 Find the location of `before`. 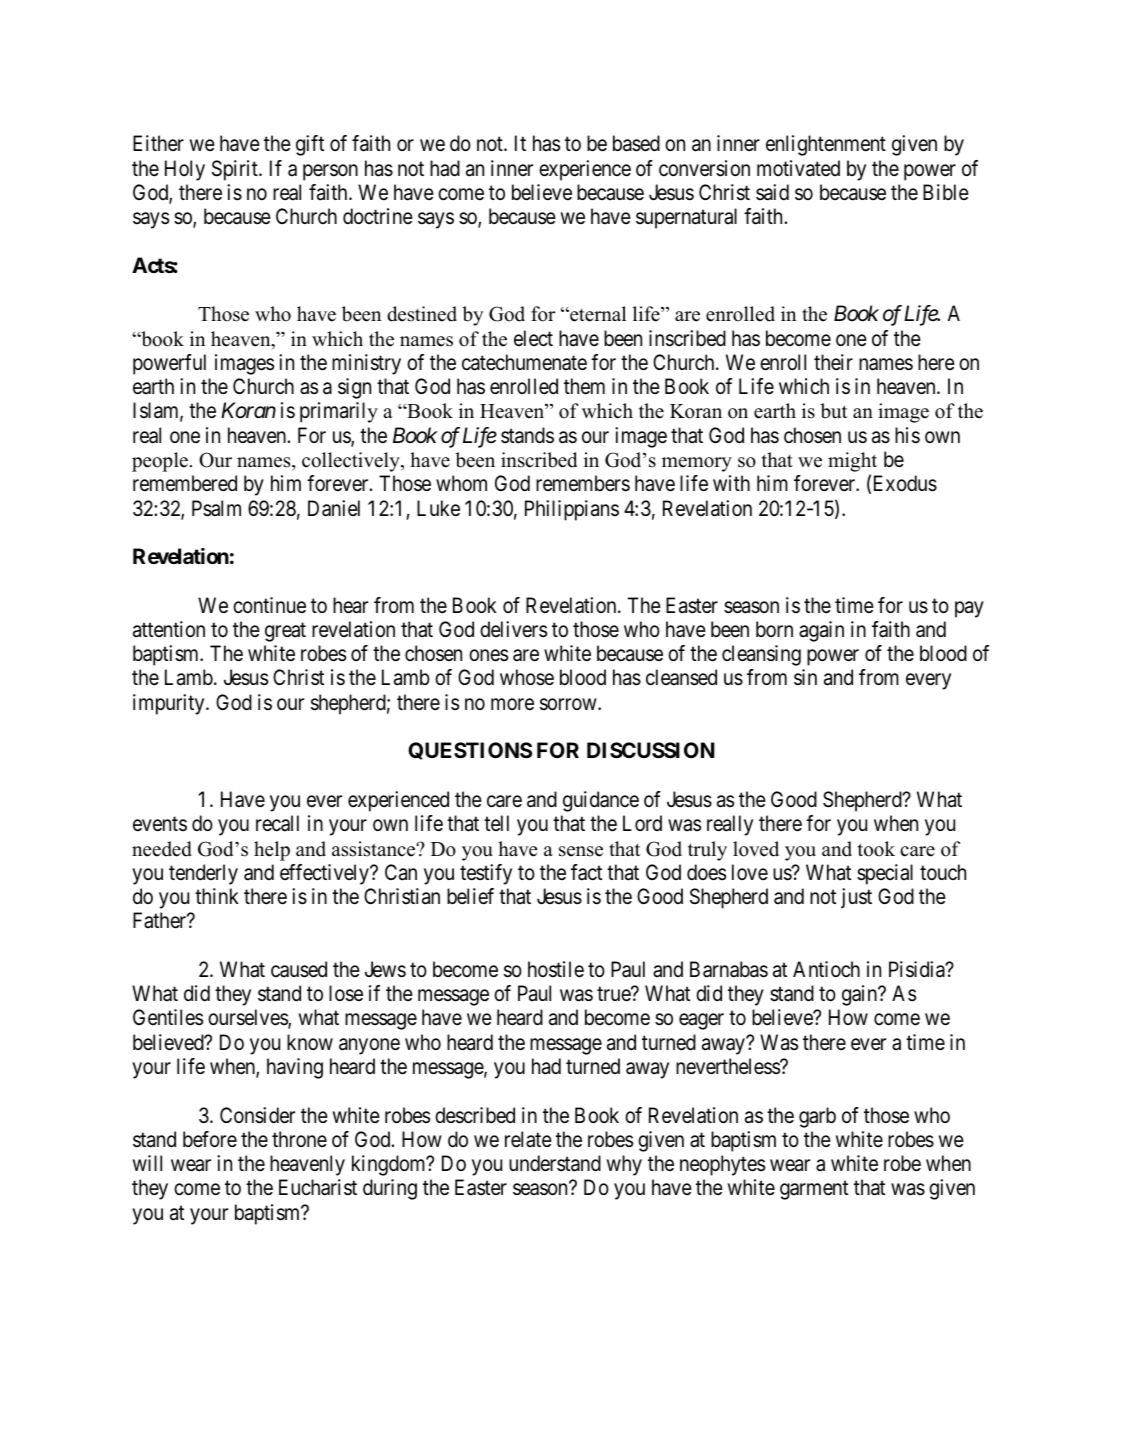

before is located at coordinates (210, 1139).
